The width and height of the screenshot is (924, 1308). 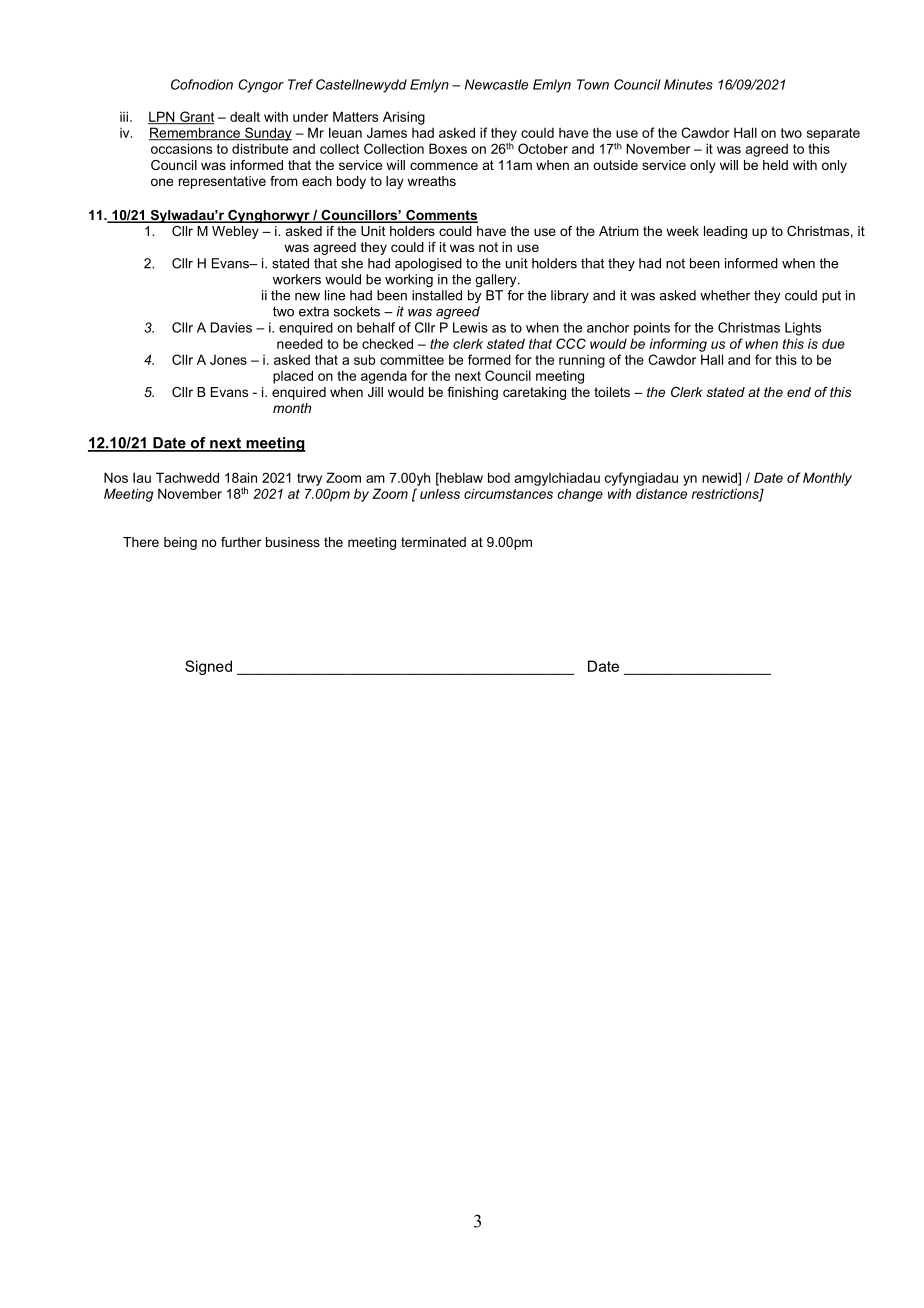 What do you see at coordinates (661, 493) in the screenshot?
I see `distance` at bounding box center [661, 493].
